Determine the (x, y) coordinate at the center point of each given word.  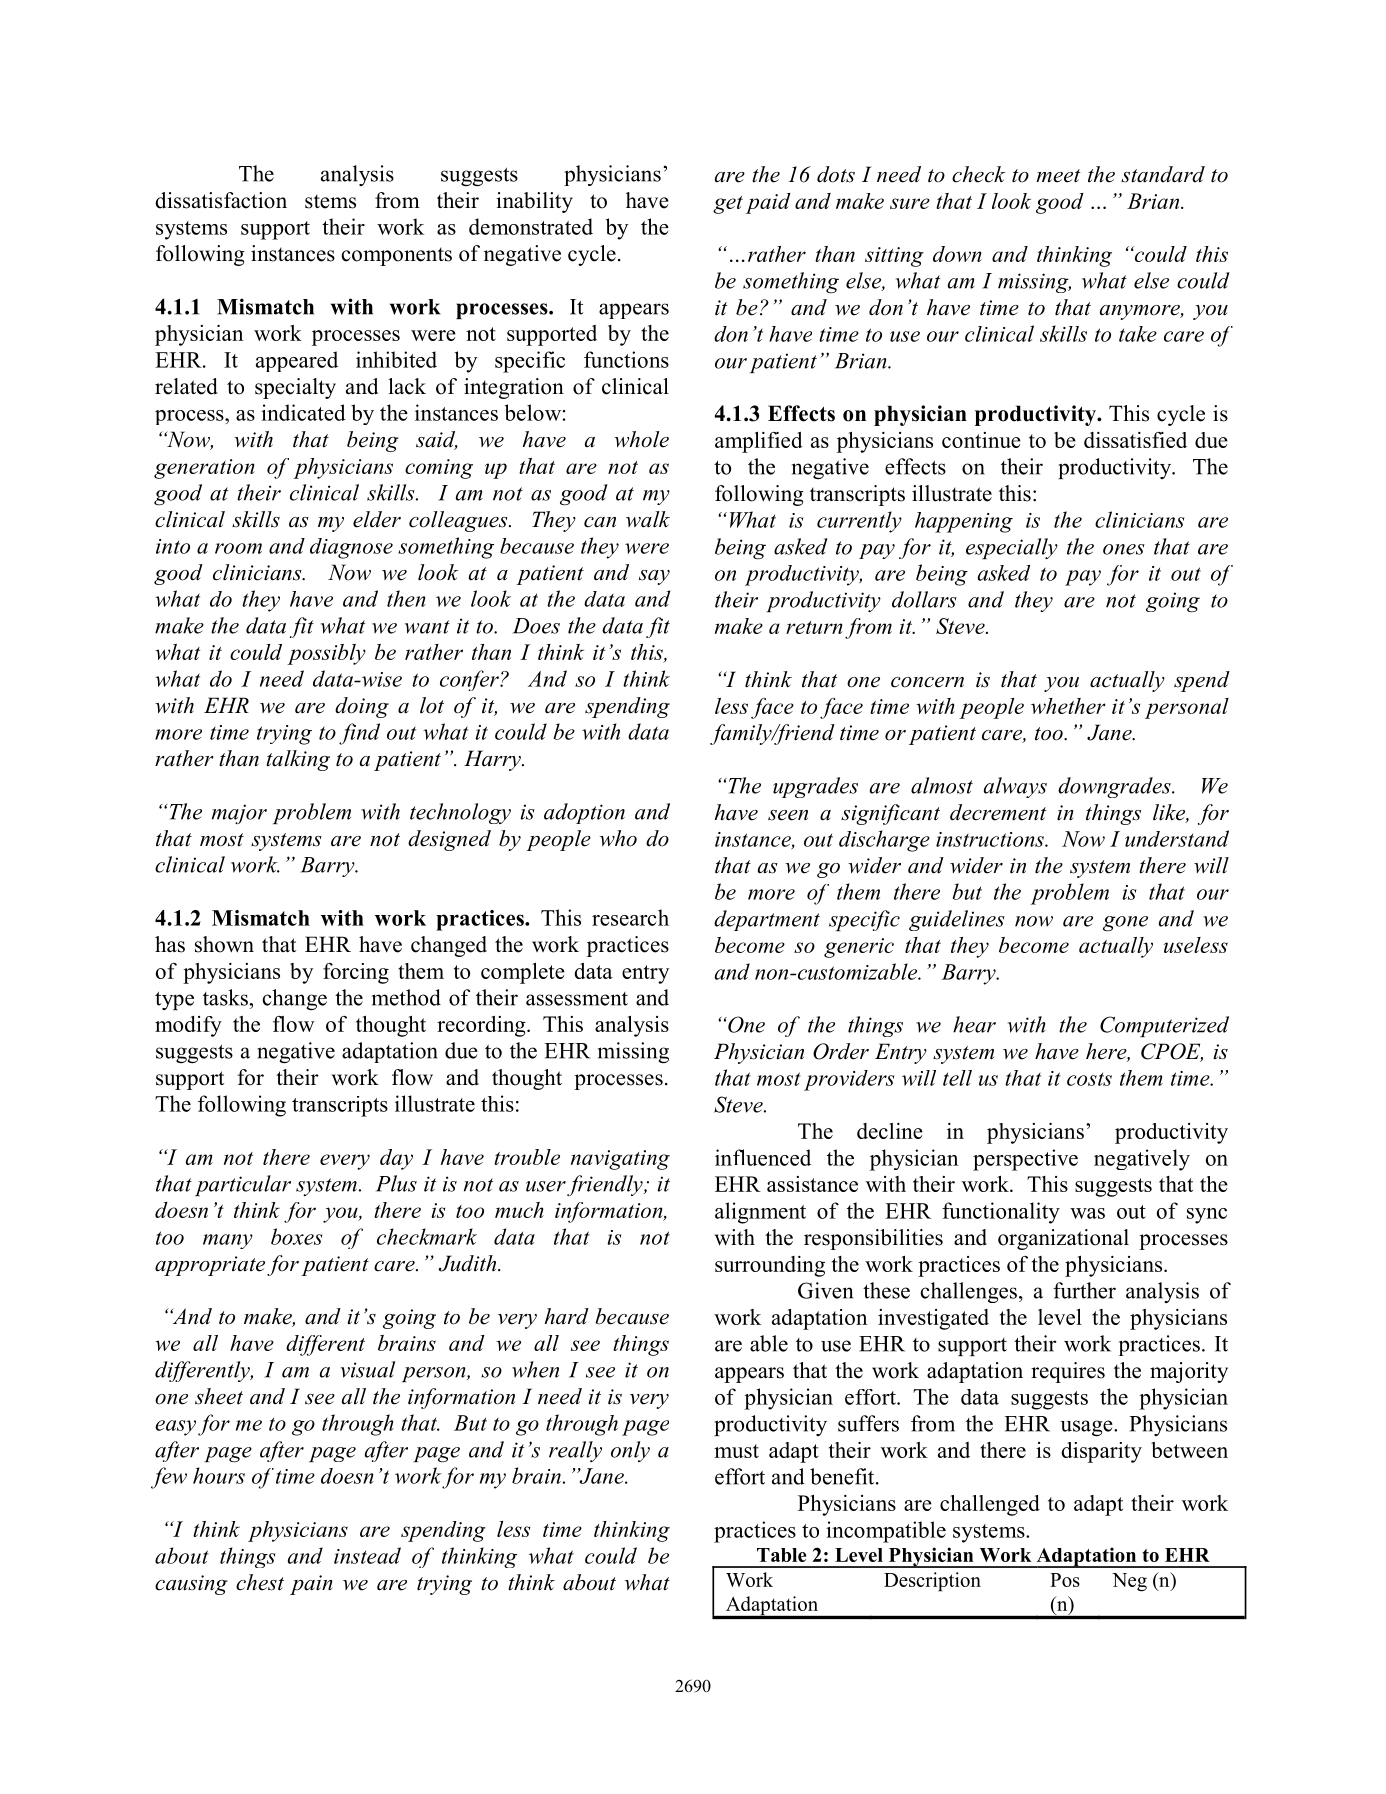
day (396, 1159)
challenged (990, 1505)
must (736, 1451)
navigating (620, 1160)
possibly (326, 654)
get (728, 205)
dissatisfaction (221, 200)
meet (1058, 176)
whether (1068, 706)
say (654, 577)
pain (311, 1585)
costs (1089, 1079)
